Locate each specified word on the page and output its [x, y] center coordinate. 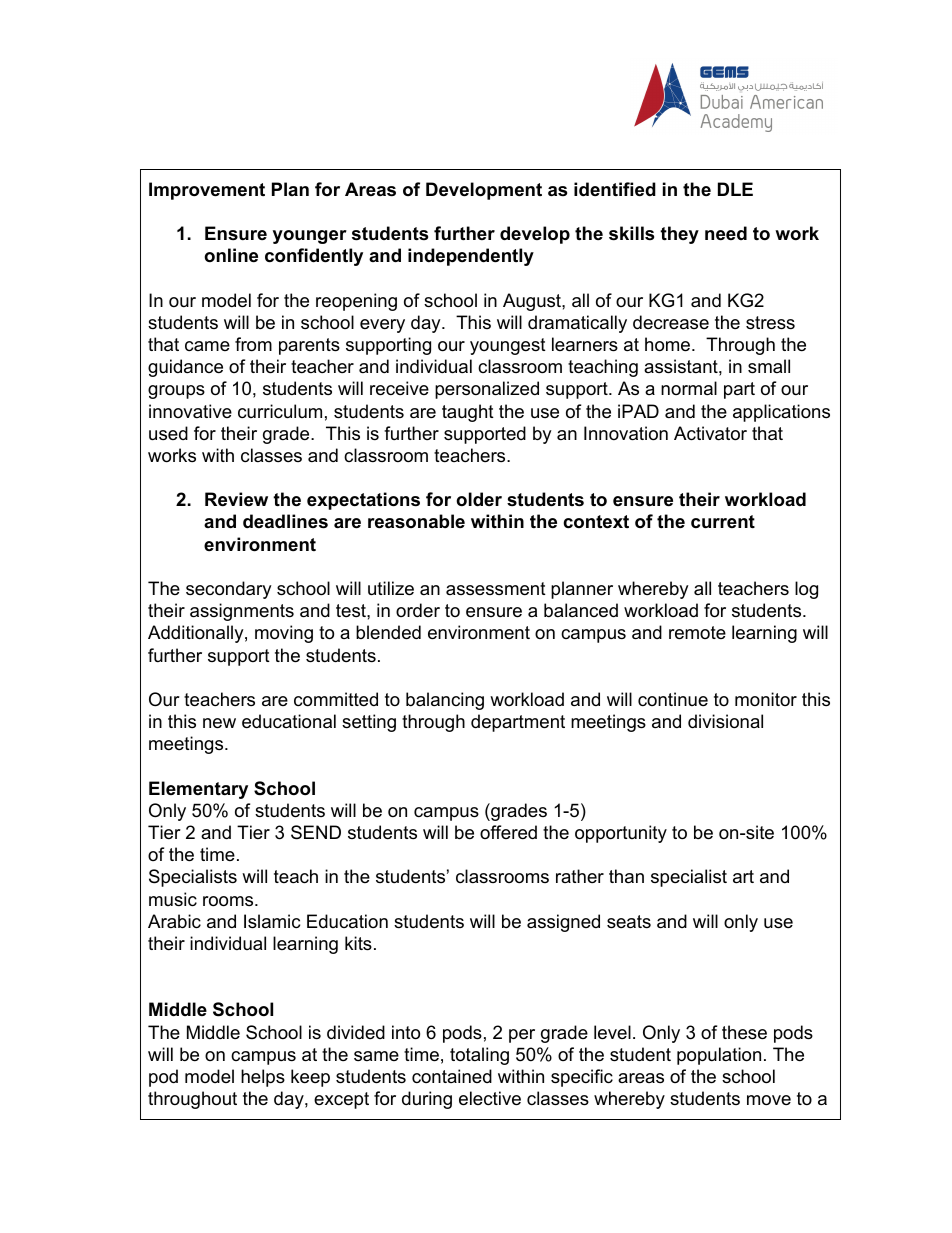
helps [263, 1078]
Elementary [198, 790]
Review [236, 499]
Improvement [207, 191]
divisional [725, 721]
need [726, 233]
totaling [479, 1056]
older [479, 499]
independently [471, 257]
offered [508, 832]
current [723, 522]
